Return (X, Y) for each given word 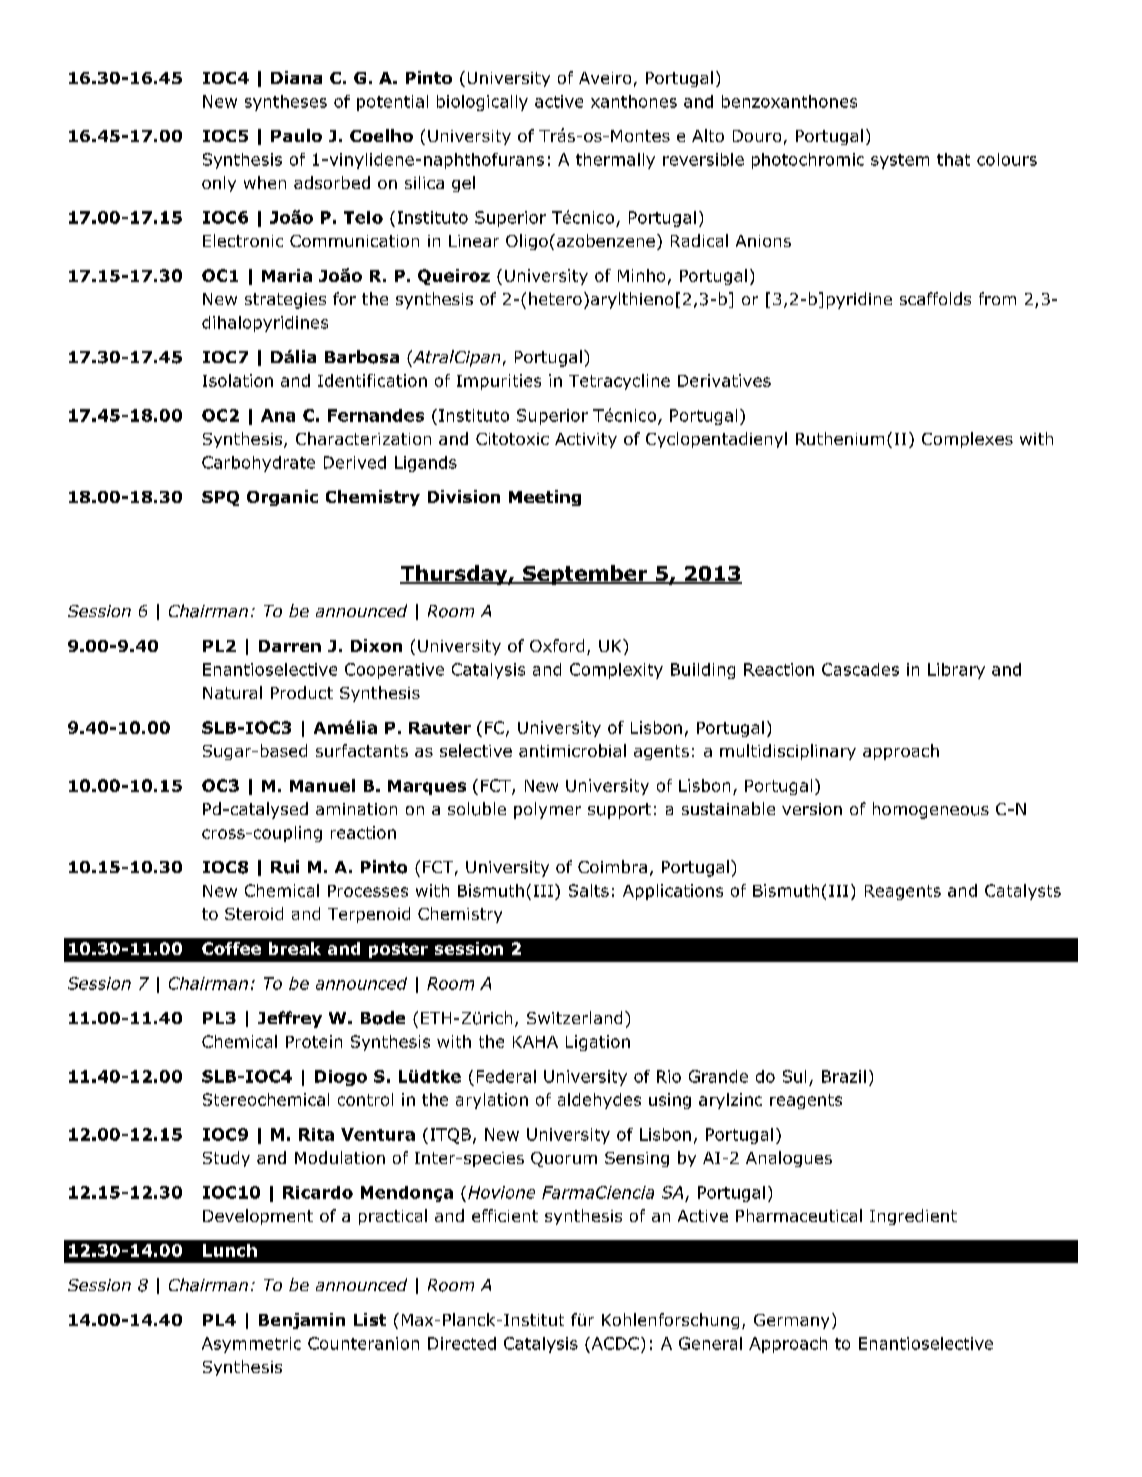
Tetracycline (619, 382)
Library (956, 671)
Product (302, 692)
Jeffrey (290, 1019)
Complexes (967, 440)
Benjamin (302, 1321)
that (953, 159)
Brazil (844, 1076)
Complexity (616, 671)
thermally (615, 161)
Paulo (296, 135)
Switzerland (574, 1017)
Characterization (363, 438)
